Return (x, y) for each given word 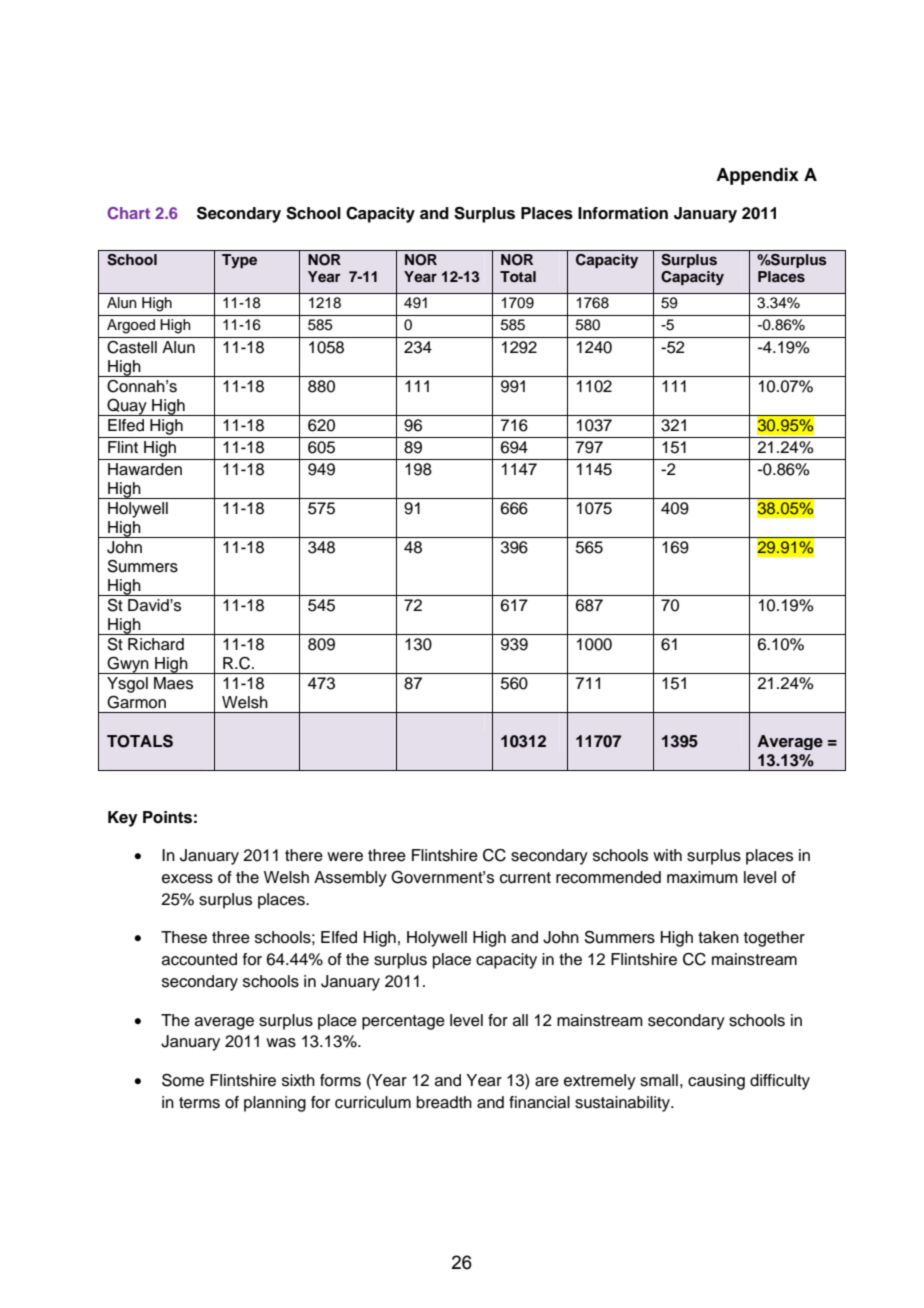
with (667, 855)
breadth (444, 1102)
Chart (129, 213)
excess (187, 879)
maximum (702, 877)
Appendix (757, 176)
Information (623, 213)
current (525, 878)
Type (239, 261)
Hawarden (145, 469)
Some (183, 1080)
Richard (156, 644)
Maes (173, 683)
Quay (127, 407)
